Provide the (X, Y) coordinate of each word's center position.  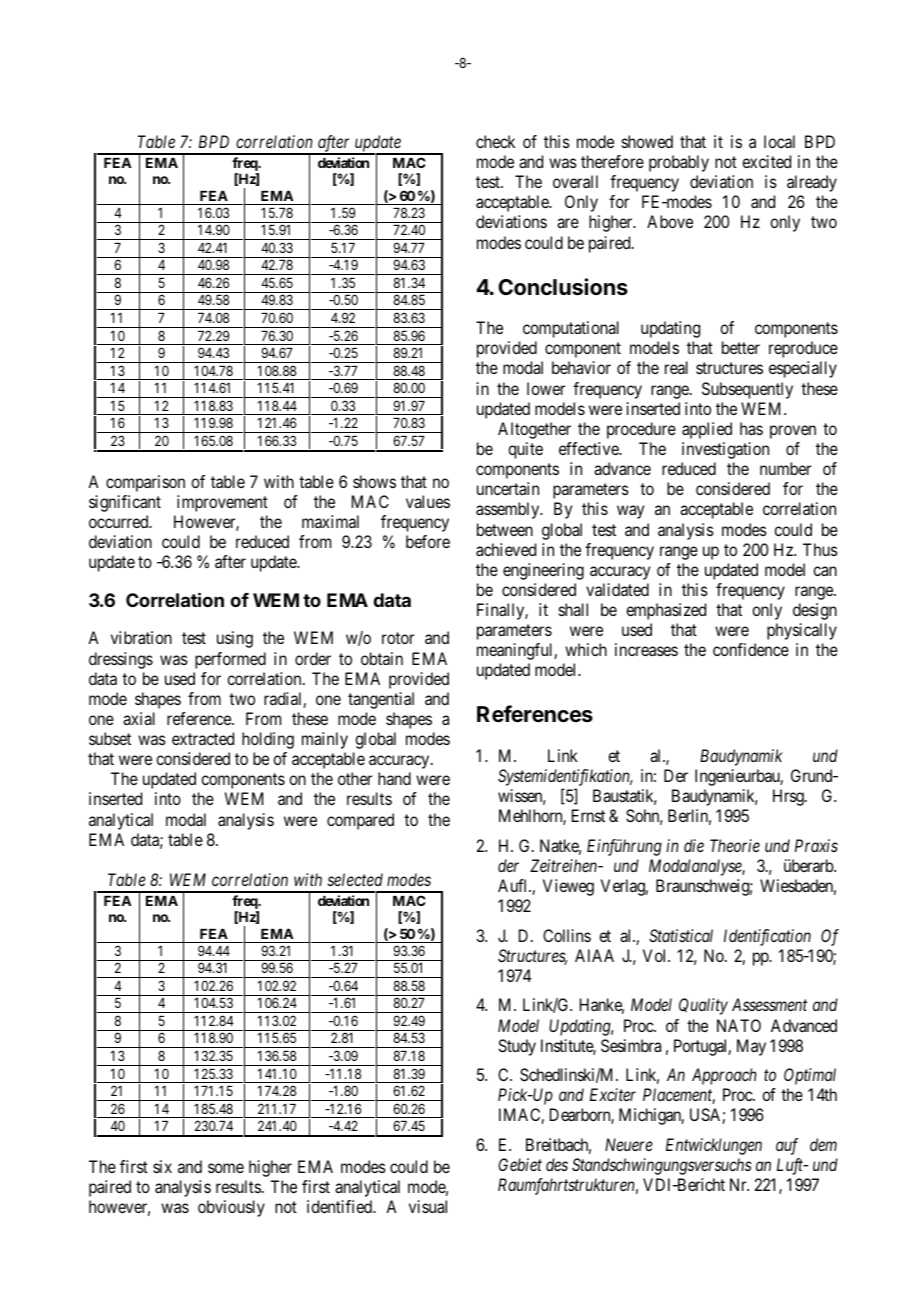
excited (766, 161)
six (162, 1166)
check (495, 141)
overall (575, 181)
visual (428, 1206)
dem (823, 1144)
